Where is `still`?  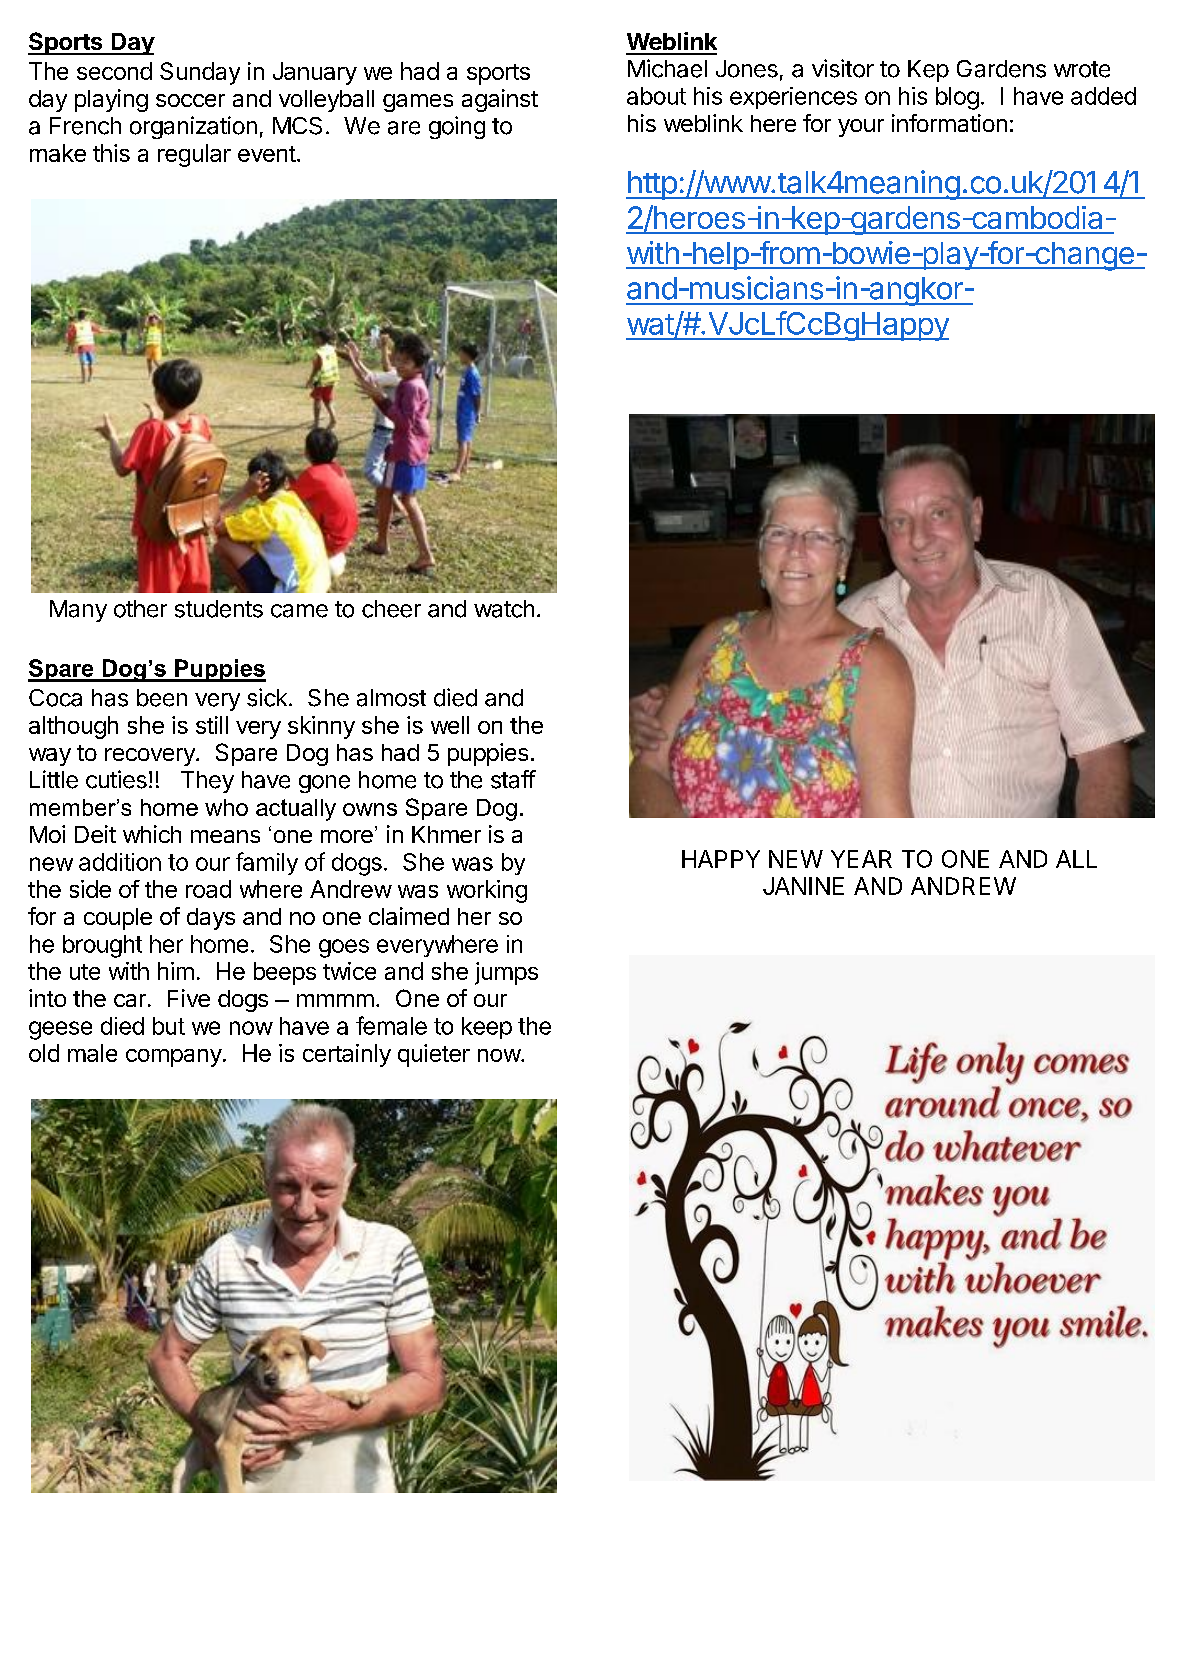
still is located at coordinates (212, 725).
